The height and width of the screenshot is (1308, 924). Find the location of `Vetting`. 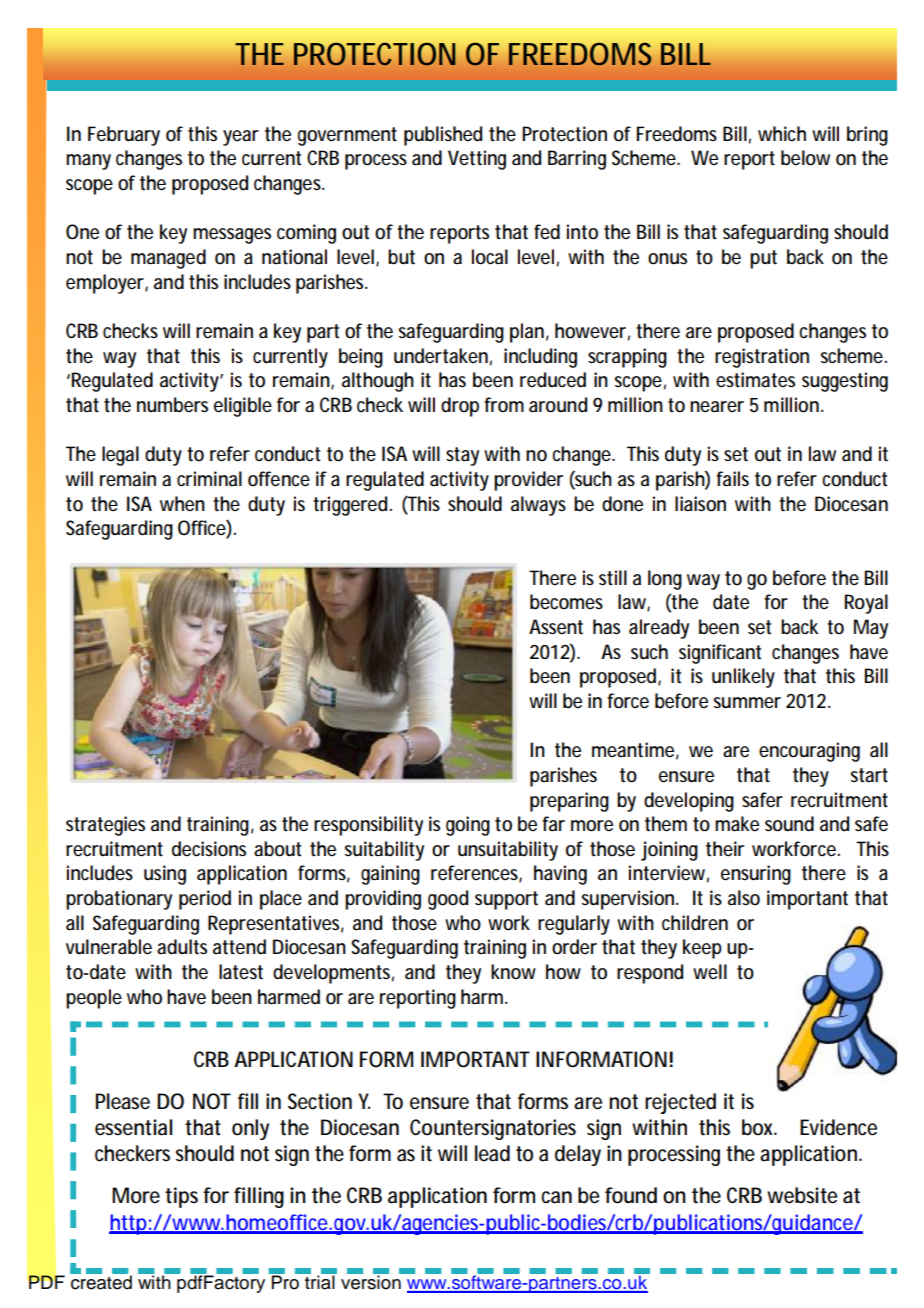

Vetting is located at coordinates (477, 160).
